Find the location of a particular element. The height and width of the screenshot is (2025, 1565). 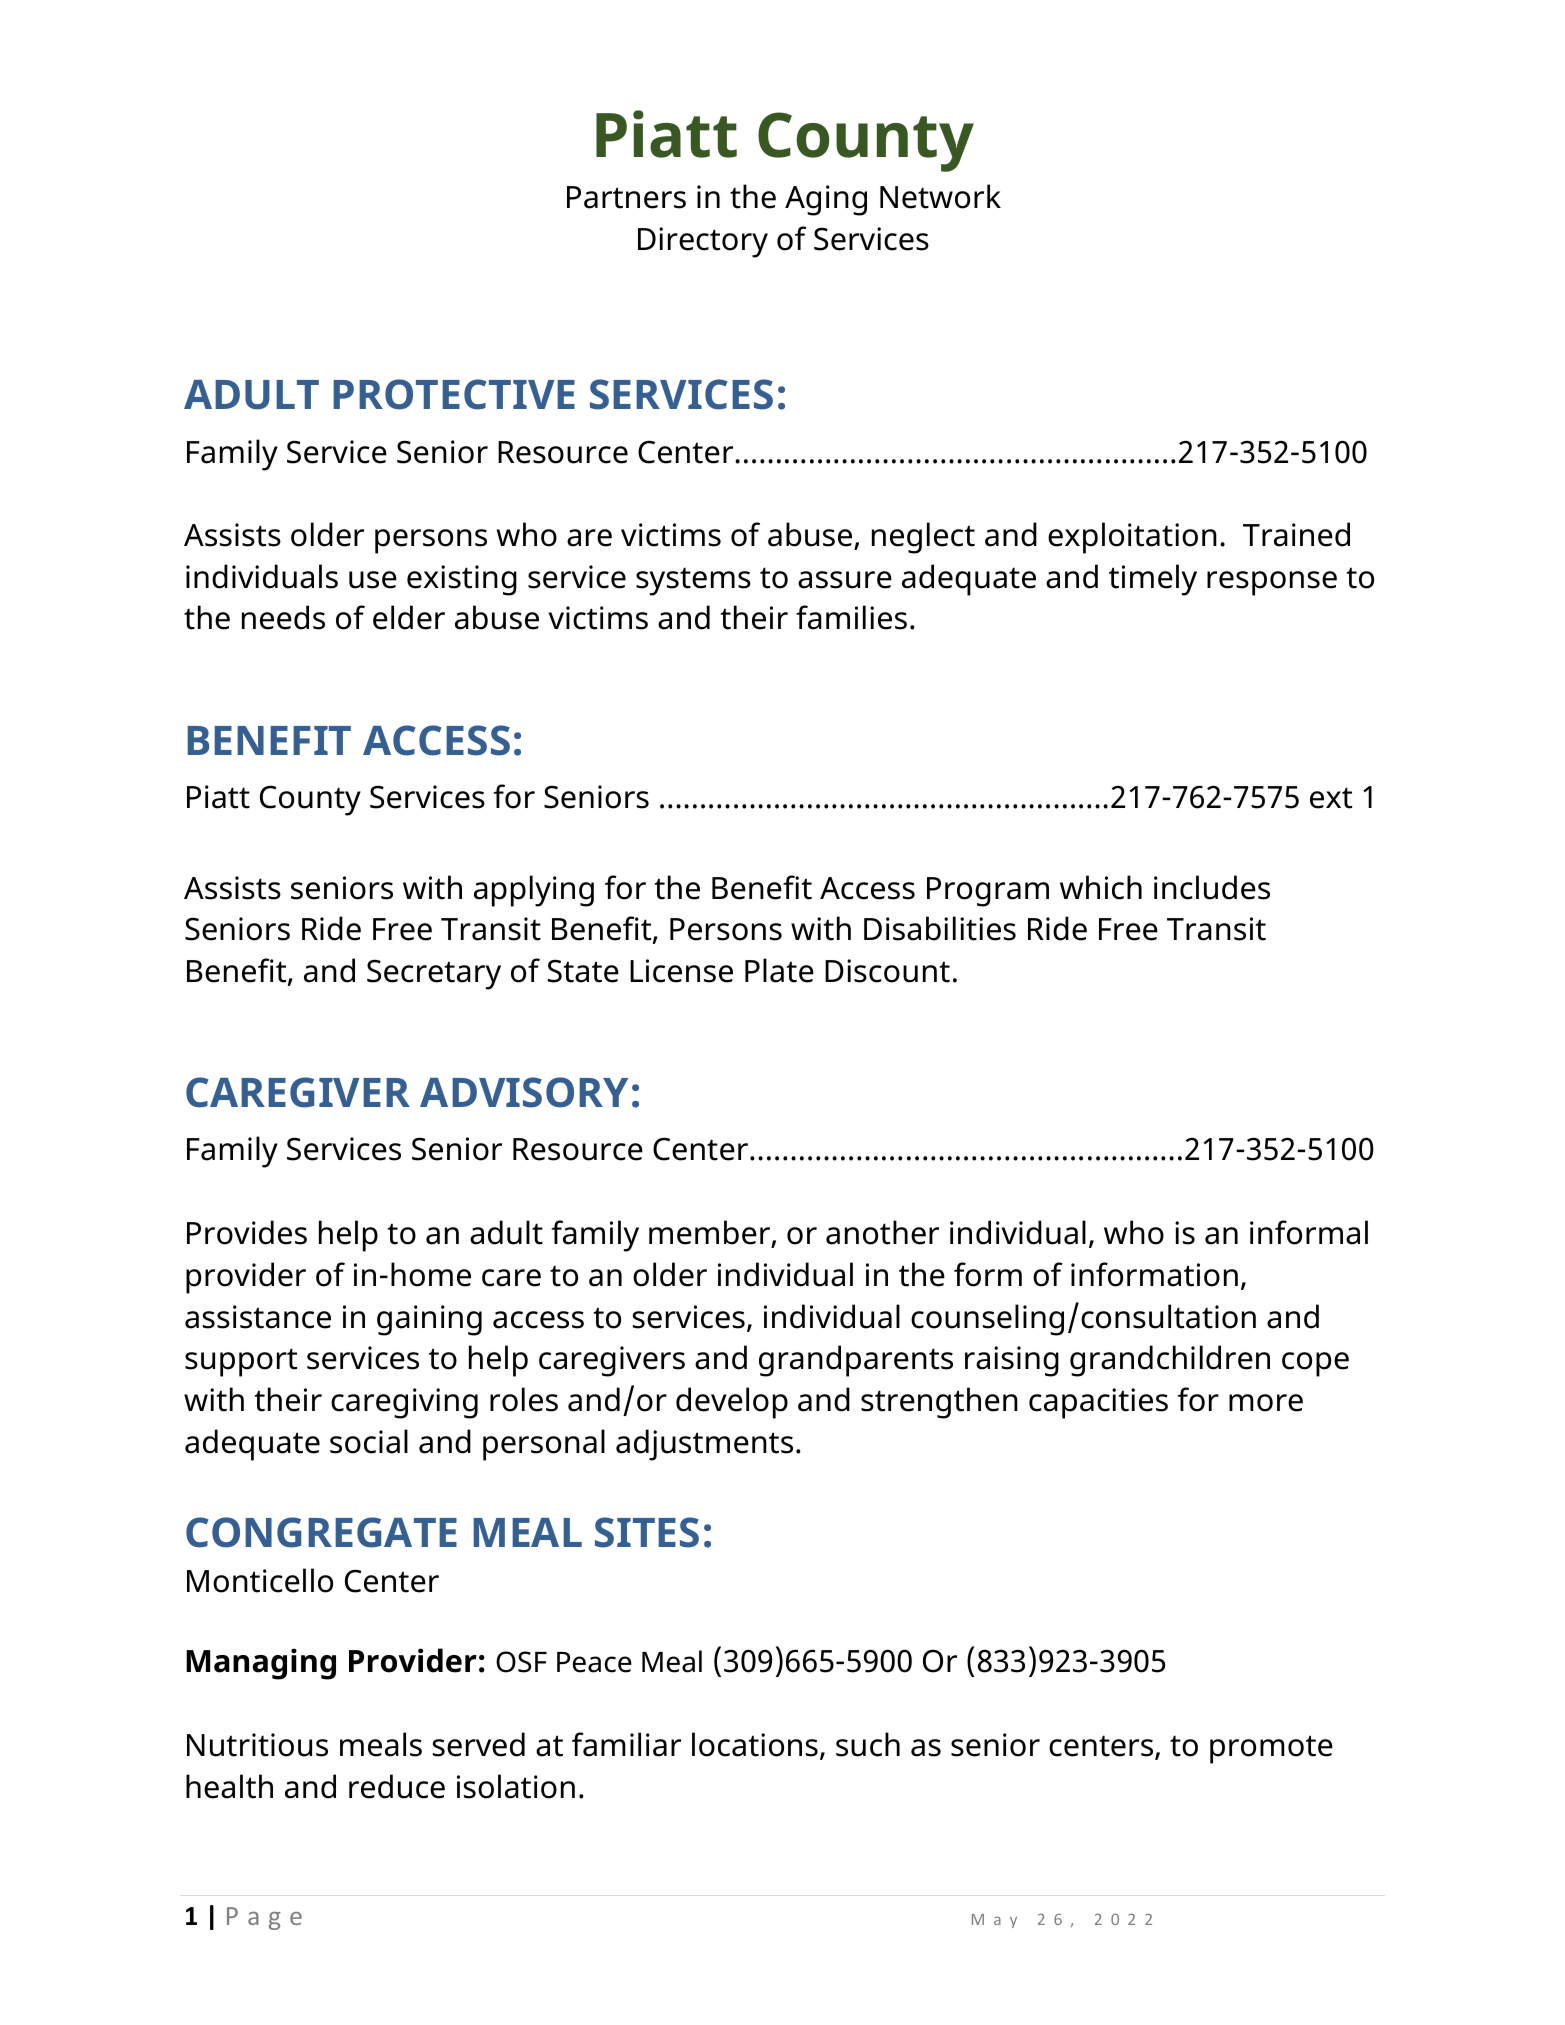

Secretary is located at coordinates (434, 974).
